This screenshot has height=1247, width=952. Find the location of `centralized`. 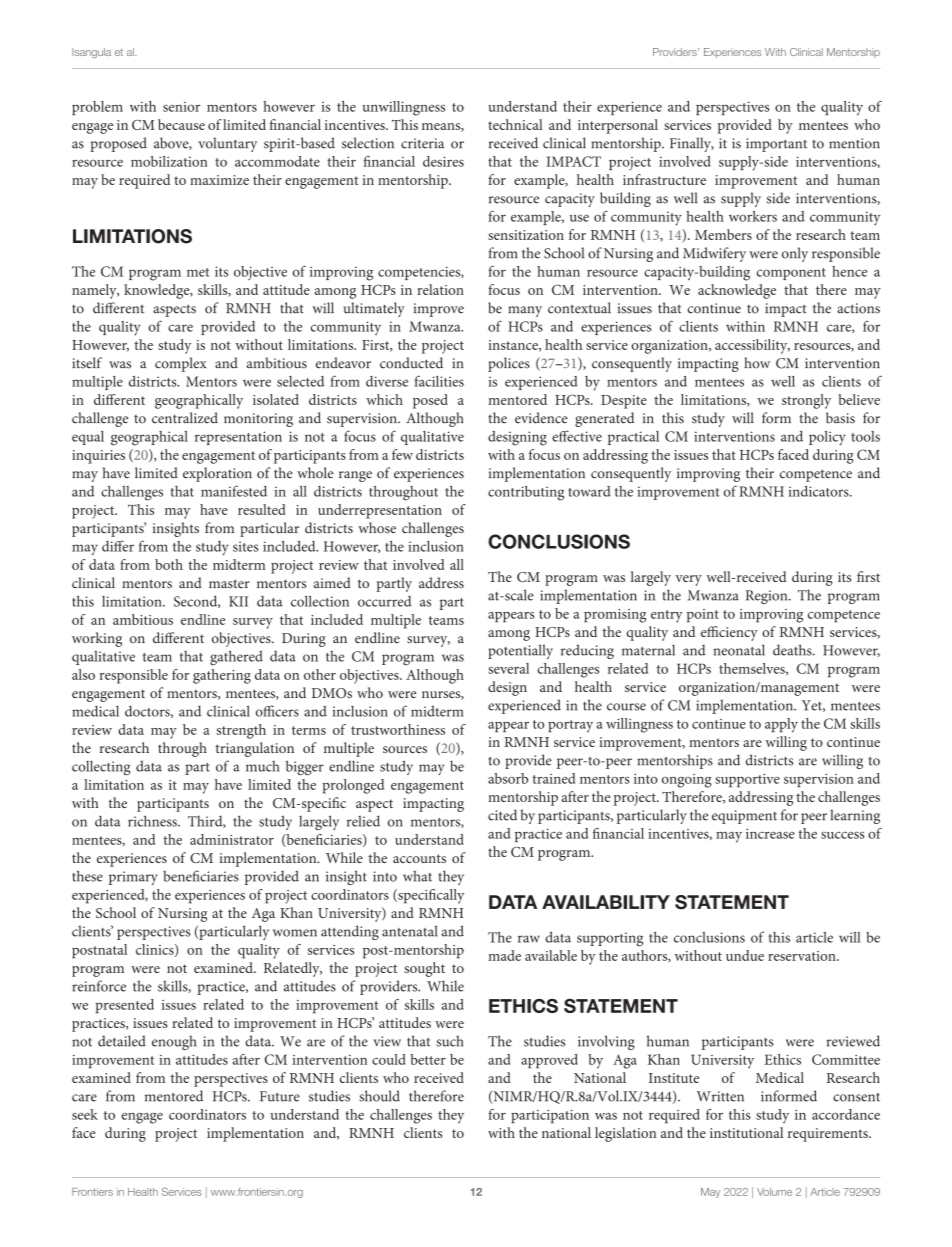

centralized is located at coordinates (185, 418).
